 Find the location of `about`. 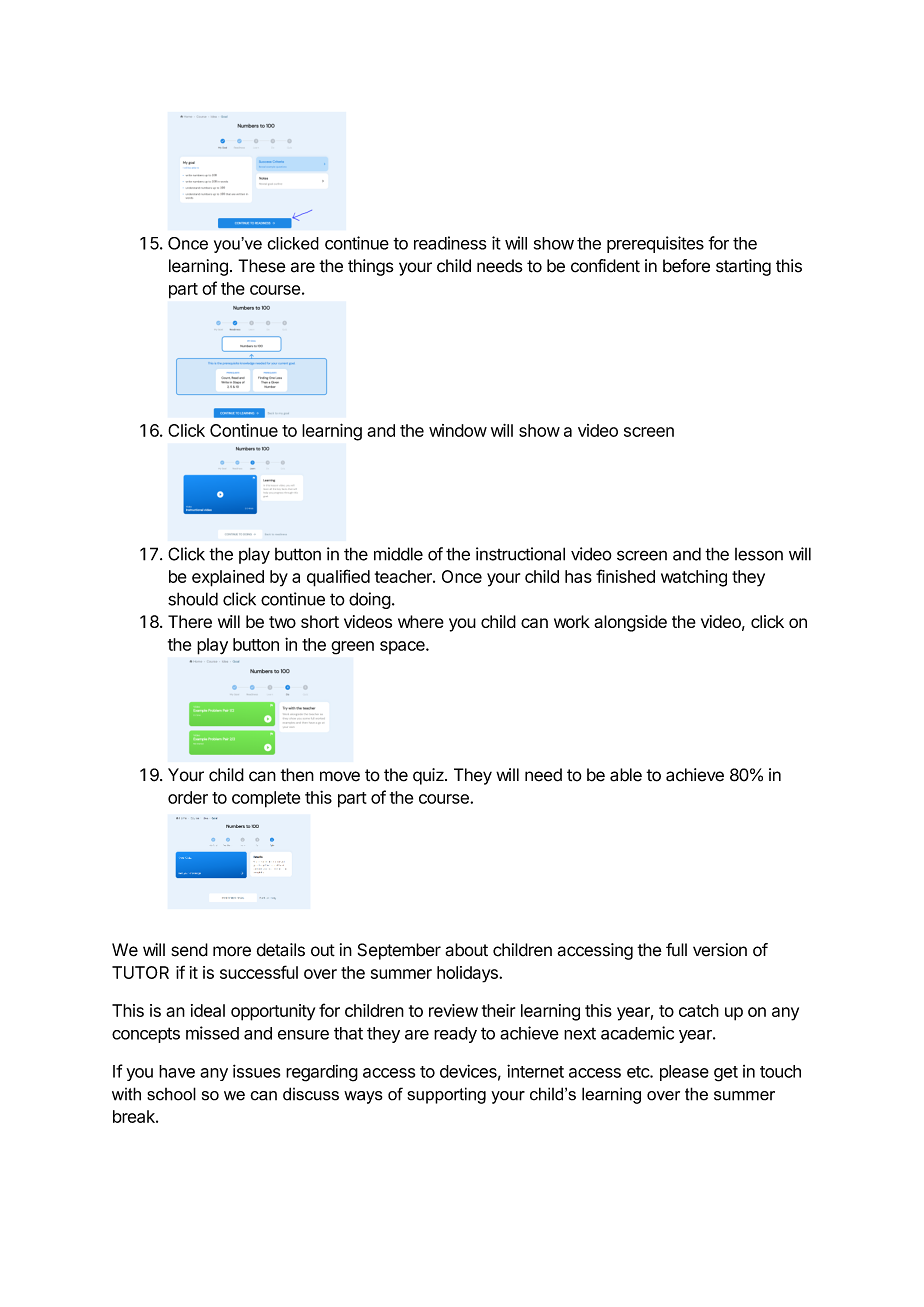

about is located at coordinates (466, 950).
